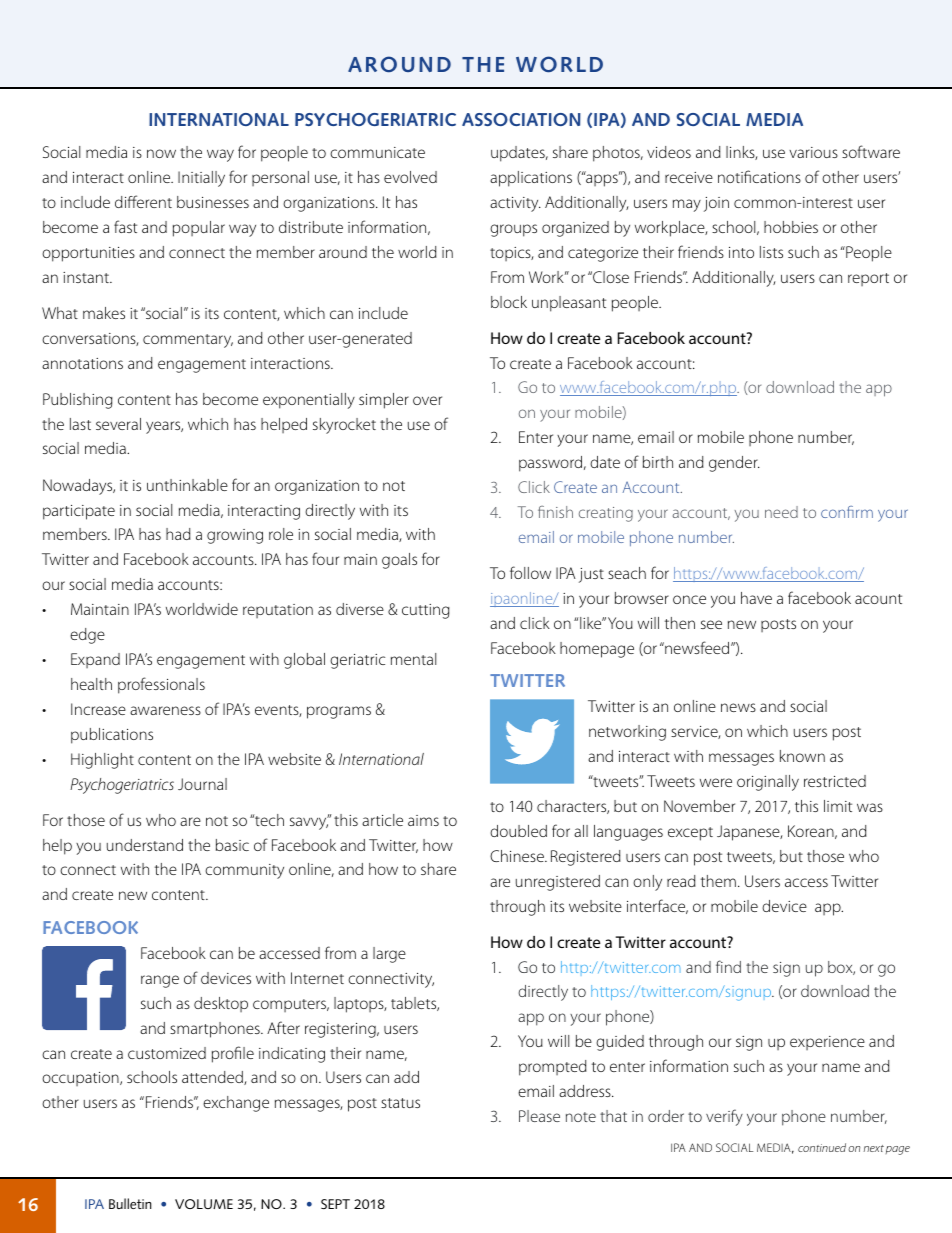 The image size is (952, 1233). What do you see at coordinates (539, 1116) in the page?
I see `Please` at bounding box center [539, 1116].
